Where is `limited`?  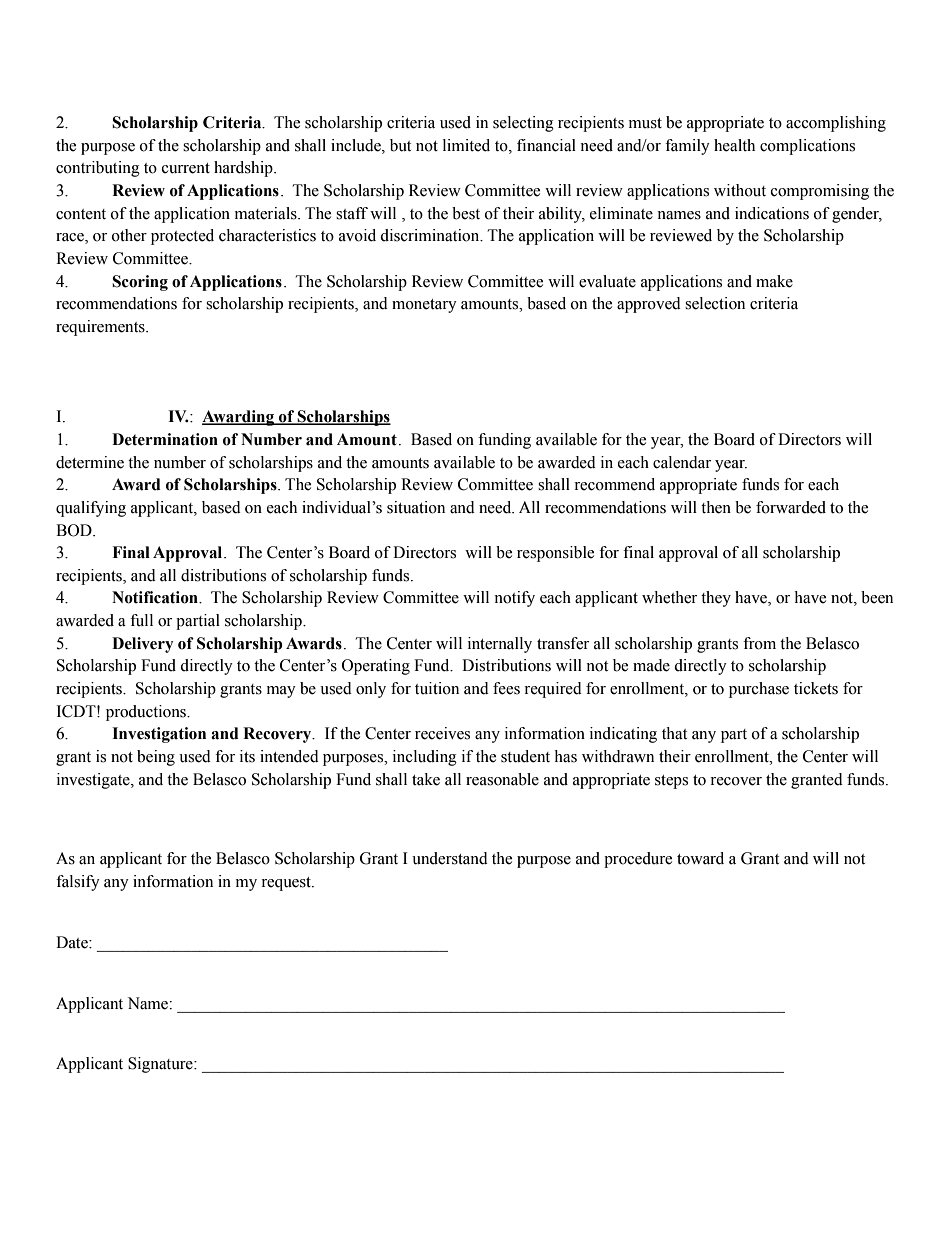
limited is located at coordinates (466, 145).
